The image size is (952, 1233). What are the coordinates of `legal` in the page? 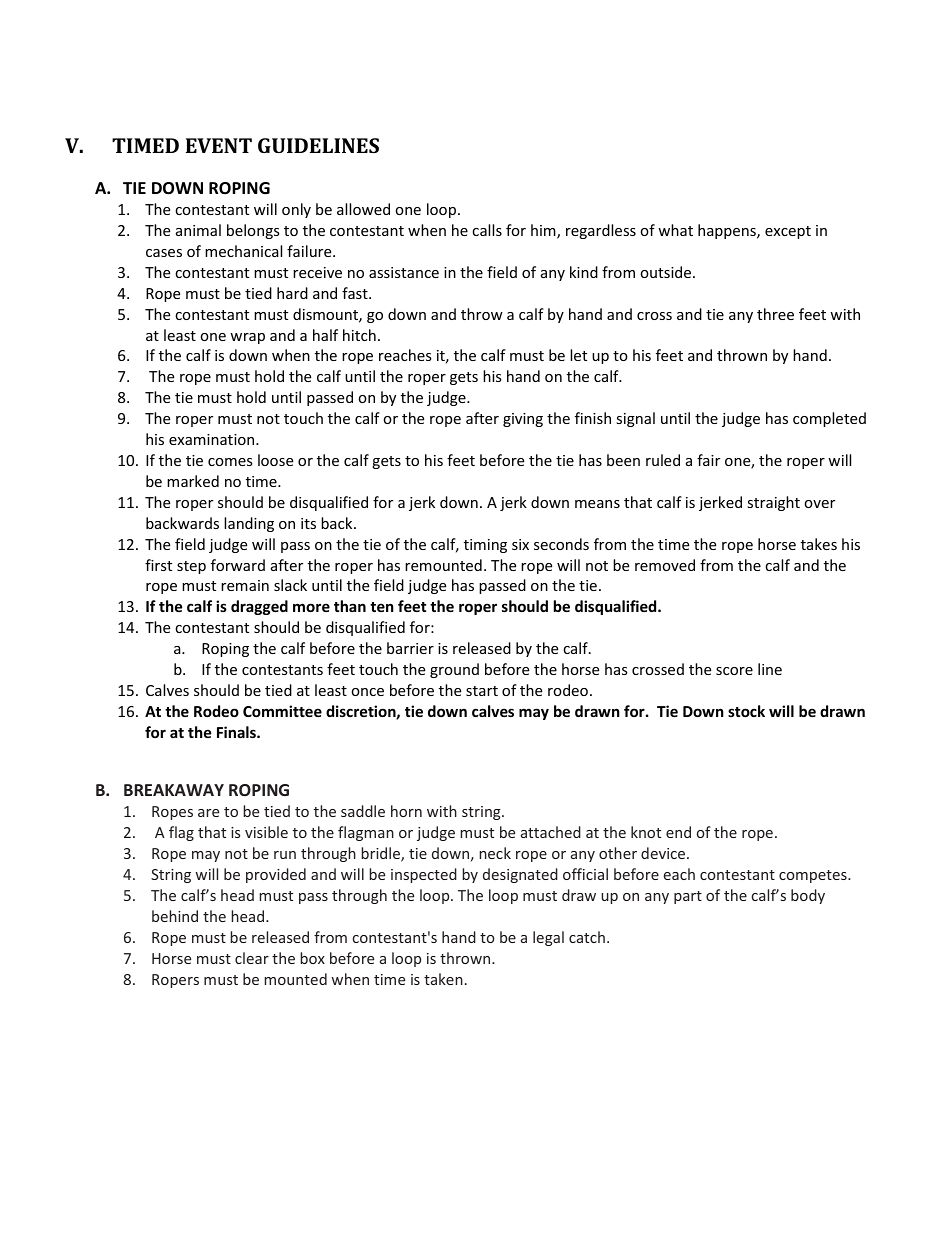 It's located at (548, 938).
